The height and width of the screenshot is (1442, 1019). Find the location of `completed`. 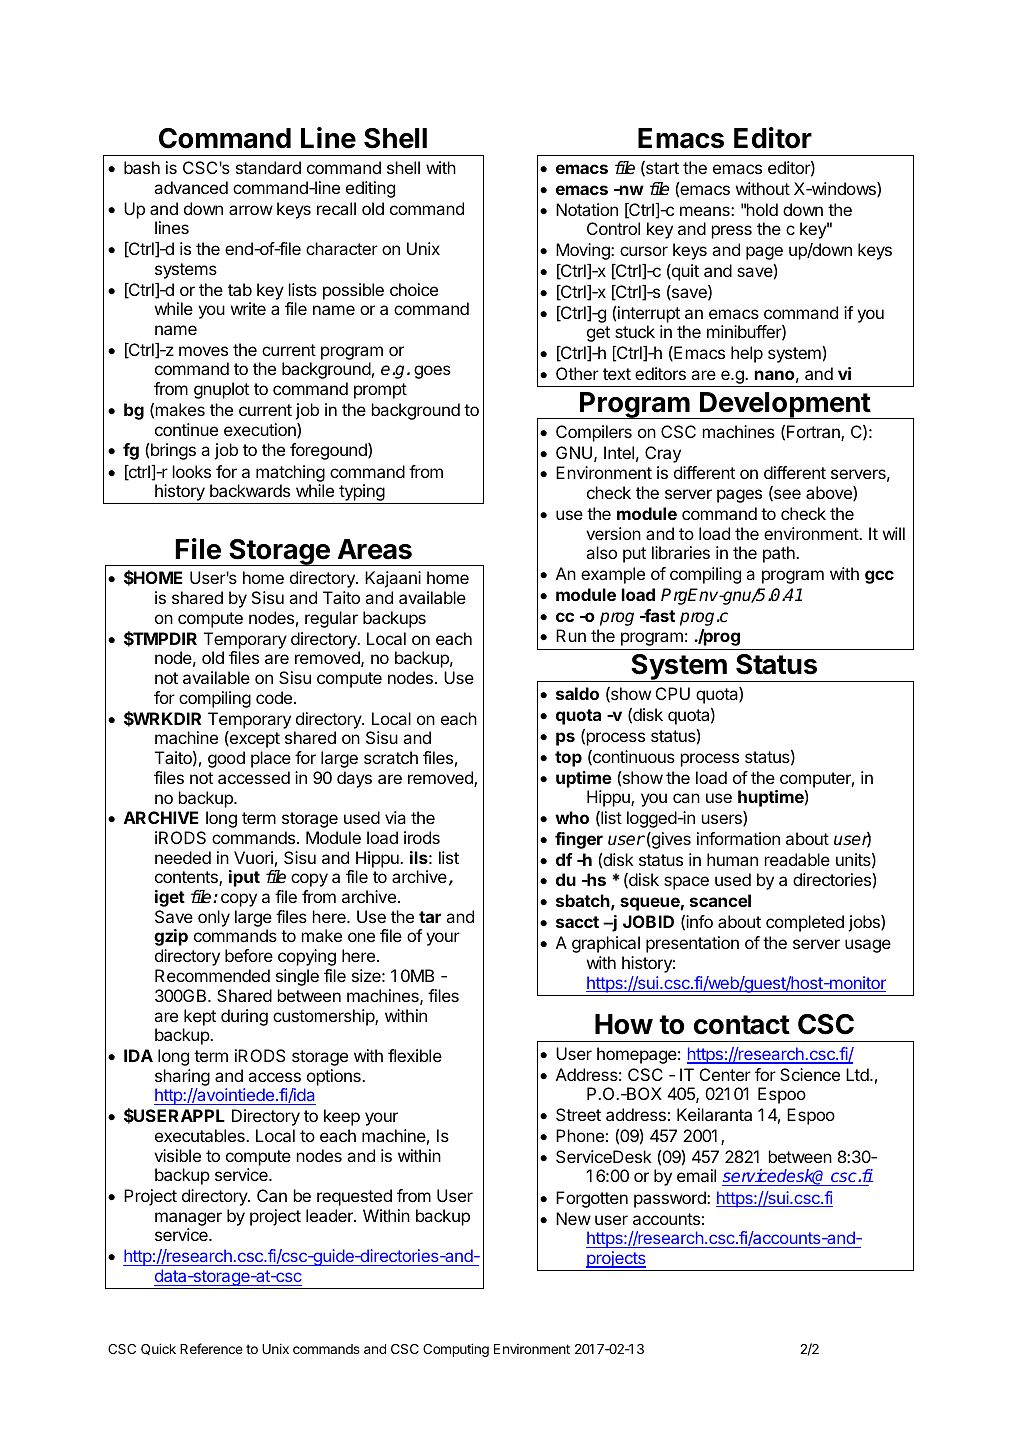

completed is located at coordinates (805, 923).
